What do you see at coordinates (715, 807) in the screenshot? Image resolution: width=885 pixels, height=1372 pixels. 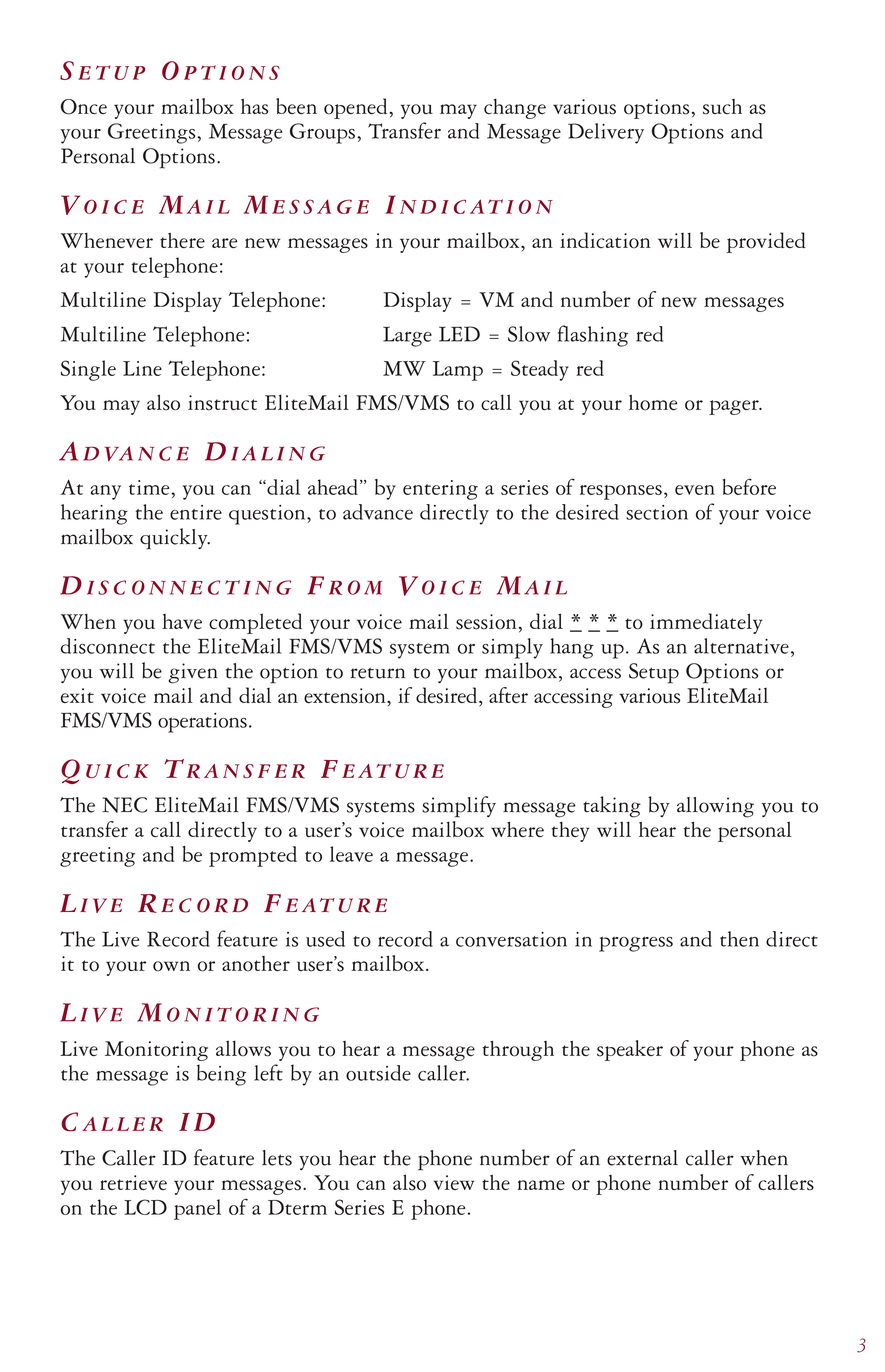 I see `allowing` at bounding box center [715, 807].
